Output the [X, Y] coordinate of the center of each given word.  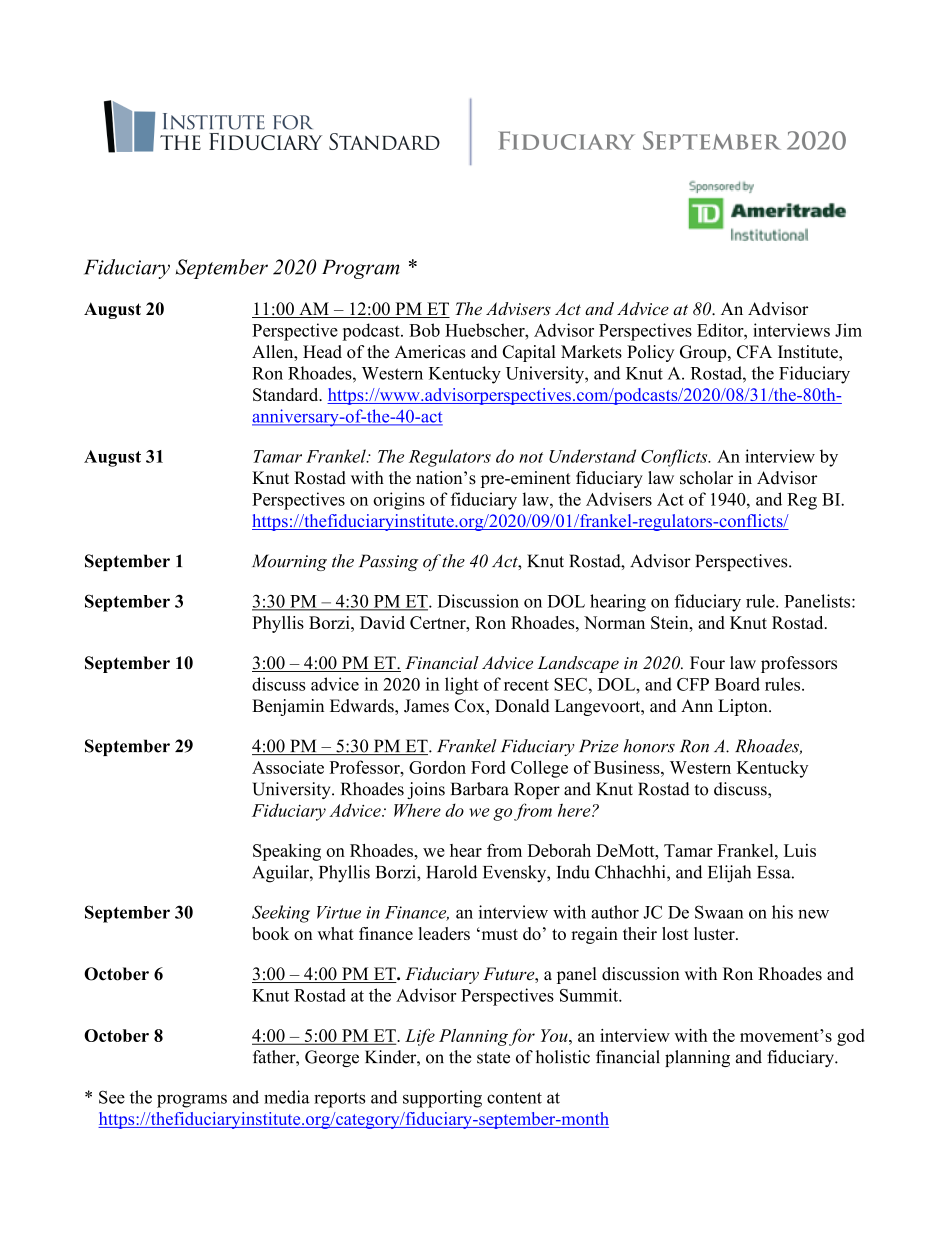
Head [322, 352]
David [382, 622]
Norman [614, 622]
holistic [563, 1057]
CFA [754, 352]
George [332, 1058]
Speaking [287, 852]
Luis [800, 850]
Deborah [559, 850]
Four [707, 663]
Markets [591, 352]
